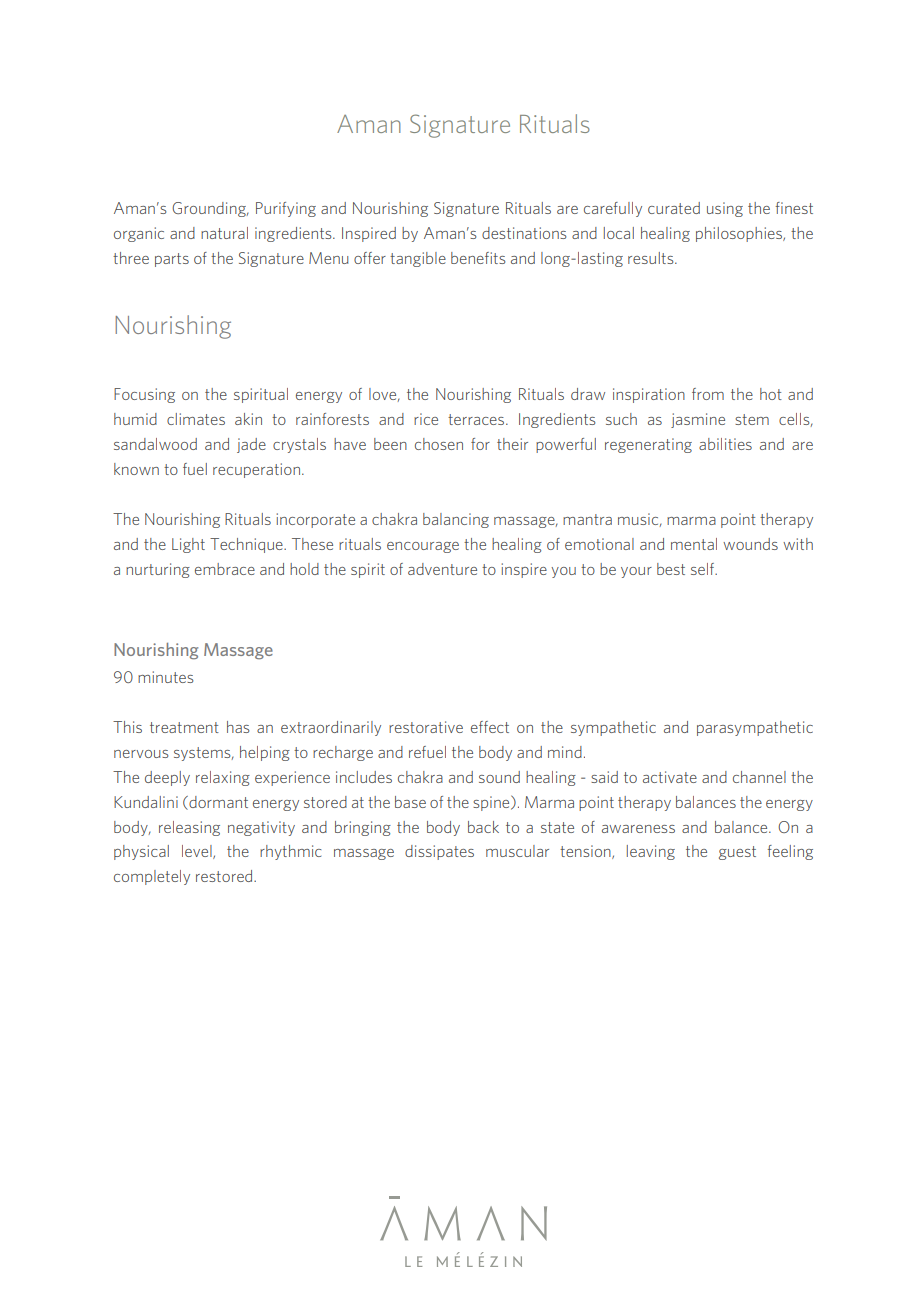 Image resolution: width=924 pixels, height=1308 pixels. I want to click on dissipates, so click(439, 852).
